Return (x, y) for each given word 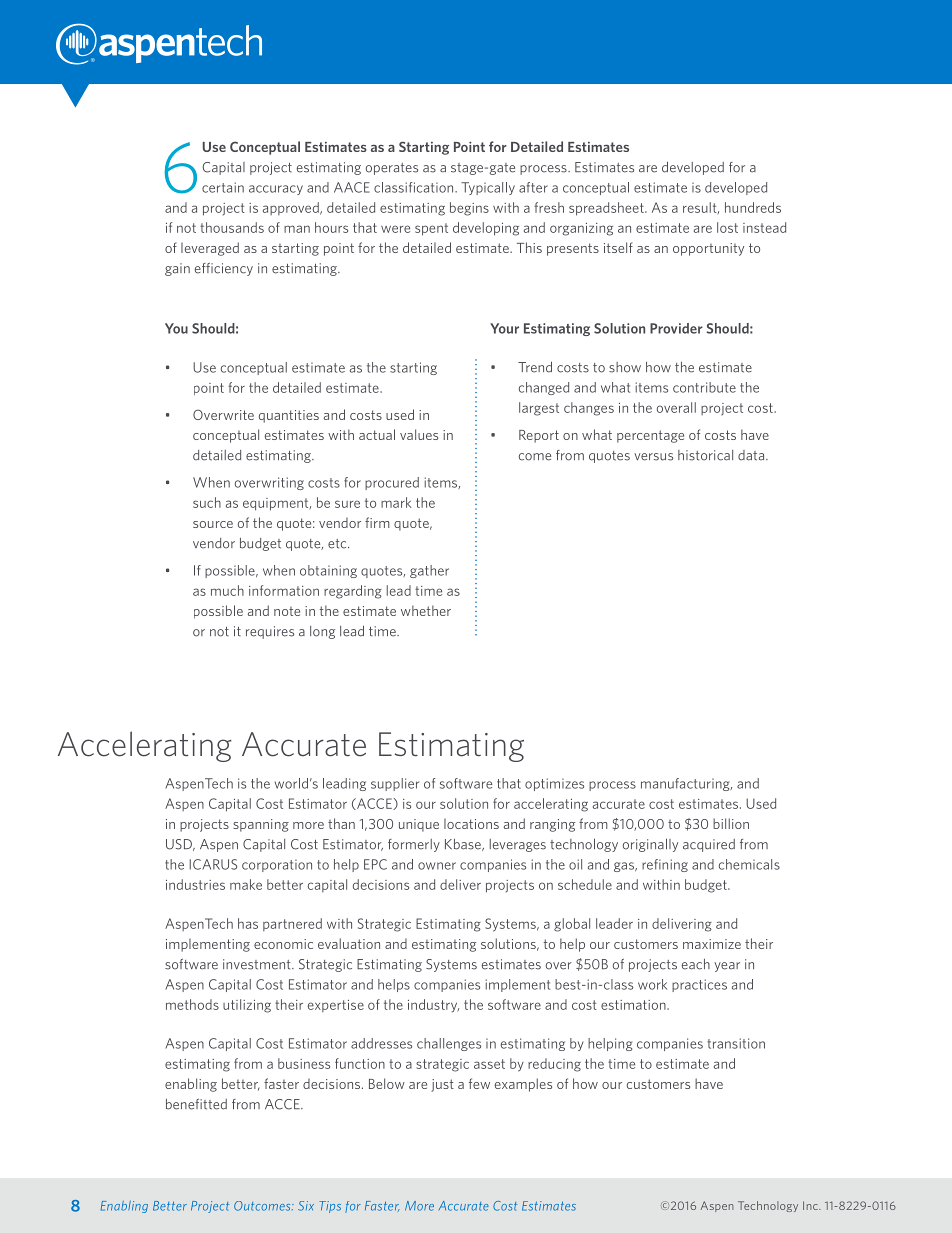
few (479, 1083)
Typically (488, 188)
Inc (811, 1205)
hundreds (753, 207)
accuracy (276, 190)
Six (306, 1206)
